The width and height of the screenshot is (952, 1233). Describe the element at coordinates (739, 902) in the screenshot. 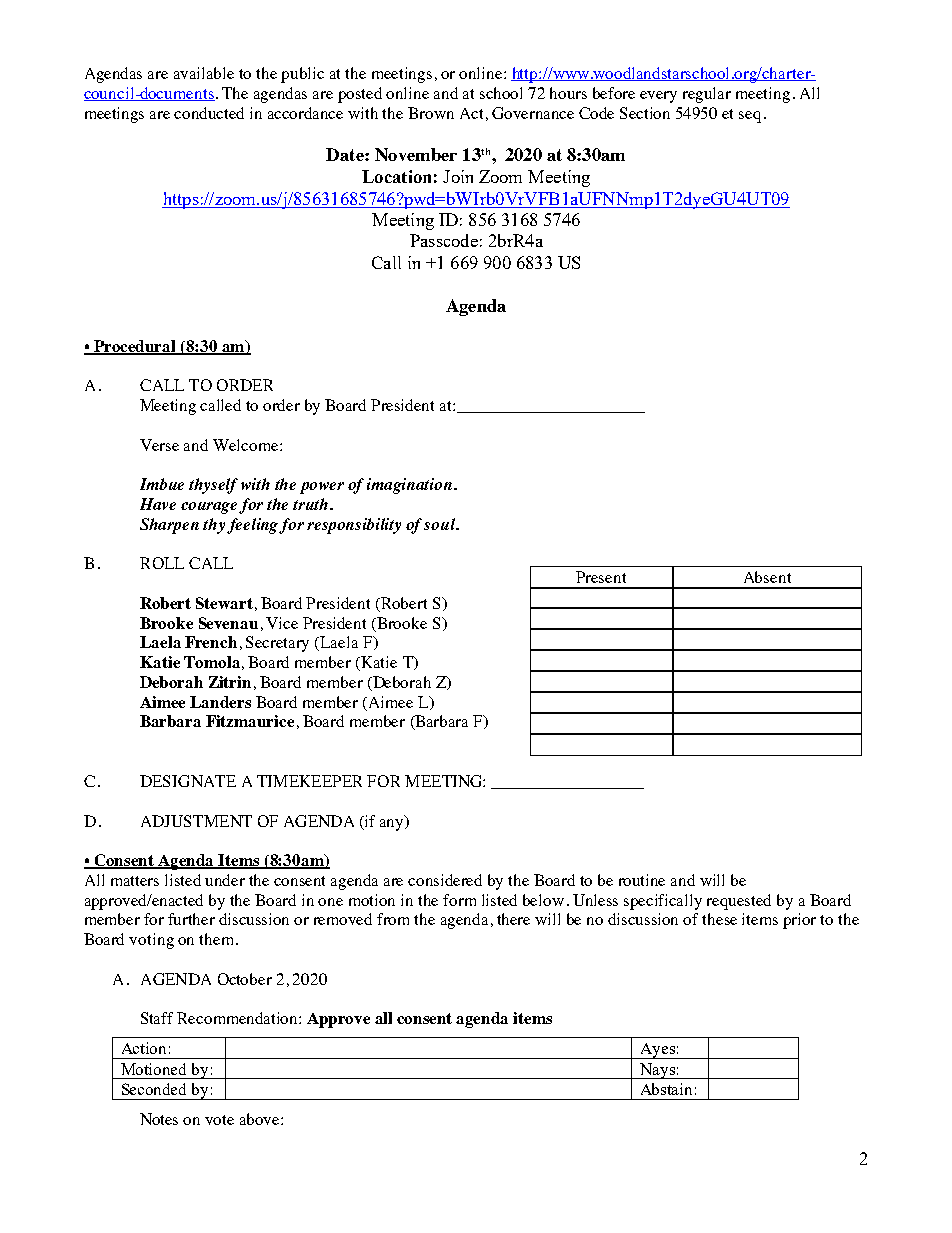

I see `requested` at that location.
